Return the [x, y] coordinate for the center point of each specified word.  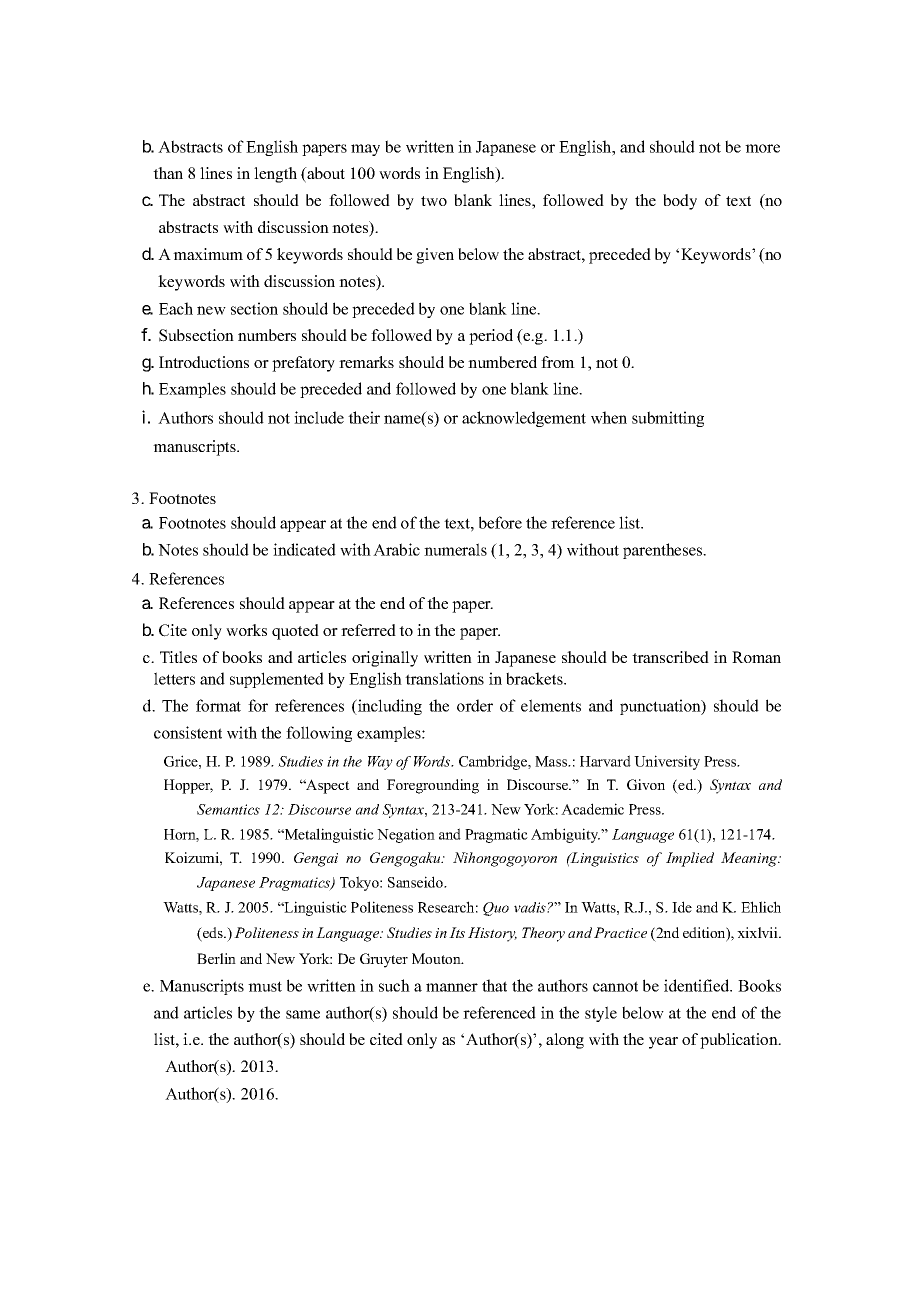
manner [452, 987]
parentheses [664, 551]
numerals [455, 549]
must [265, 986]
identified [698, 985]
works [246, 630]
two [434, 201]
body [680, 202]
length [275, 175]
